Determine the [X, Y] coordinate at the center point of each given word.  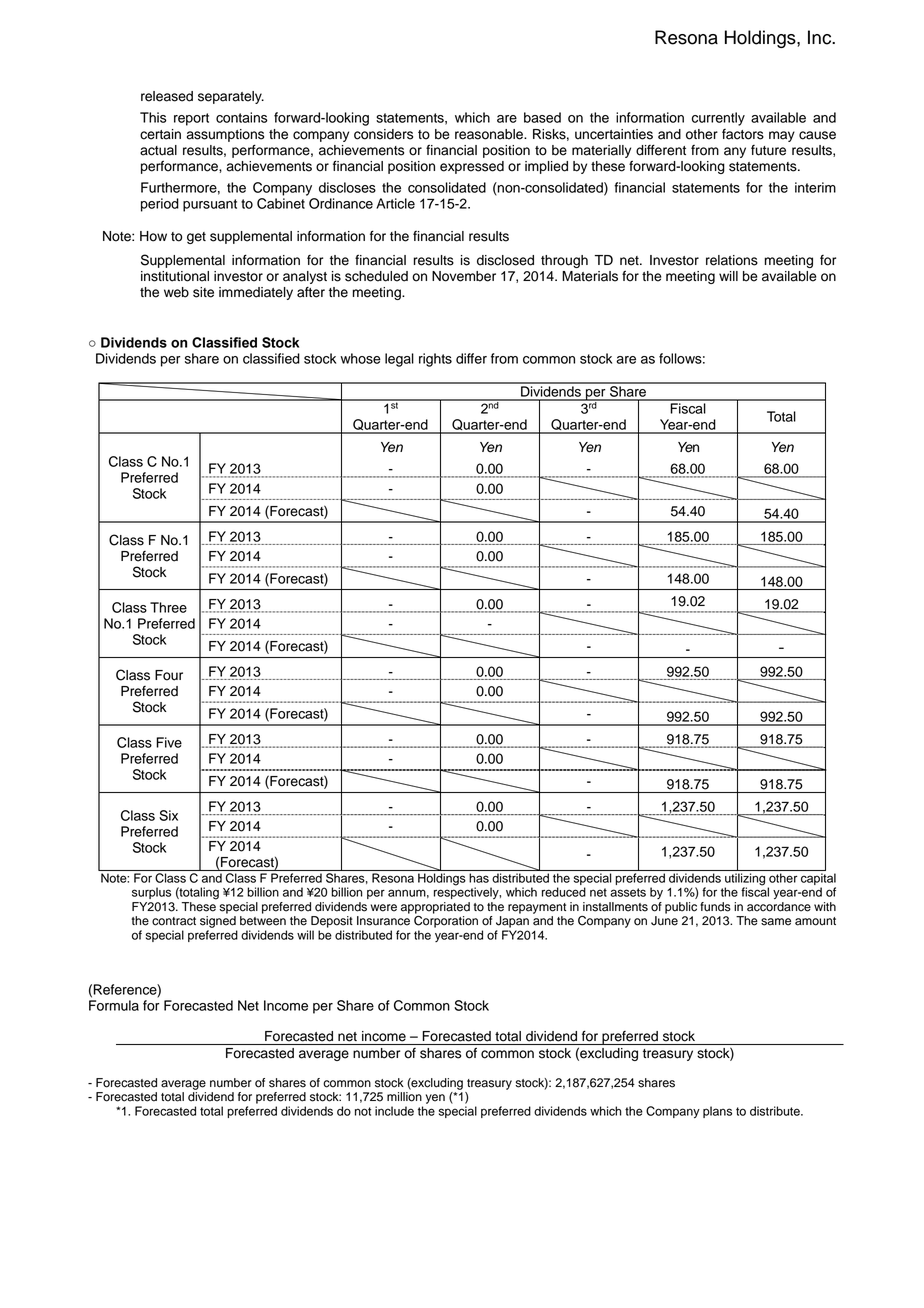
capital [818, 879]
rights [435, 360]
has [479, 878]
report [191, 119]
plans [717, 1112]
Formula [114, 1005]
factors [743, 134]
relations [732, 260]
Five [169, 742]
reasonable [490, 134]
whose [360, 358]
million [404, 1097]
